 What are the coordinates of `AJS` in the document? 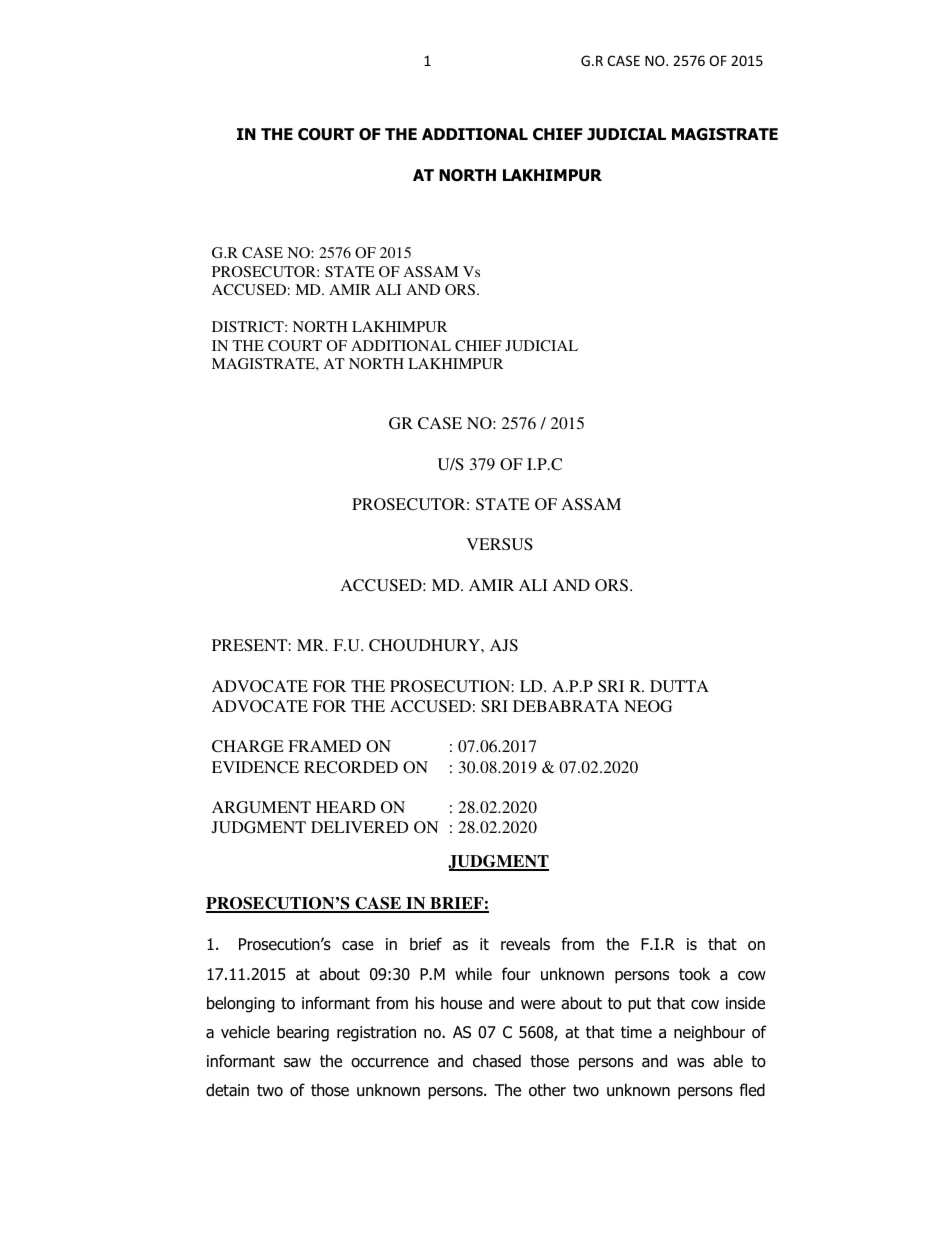 It's located at (504, 645).
